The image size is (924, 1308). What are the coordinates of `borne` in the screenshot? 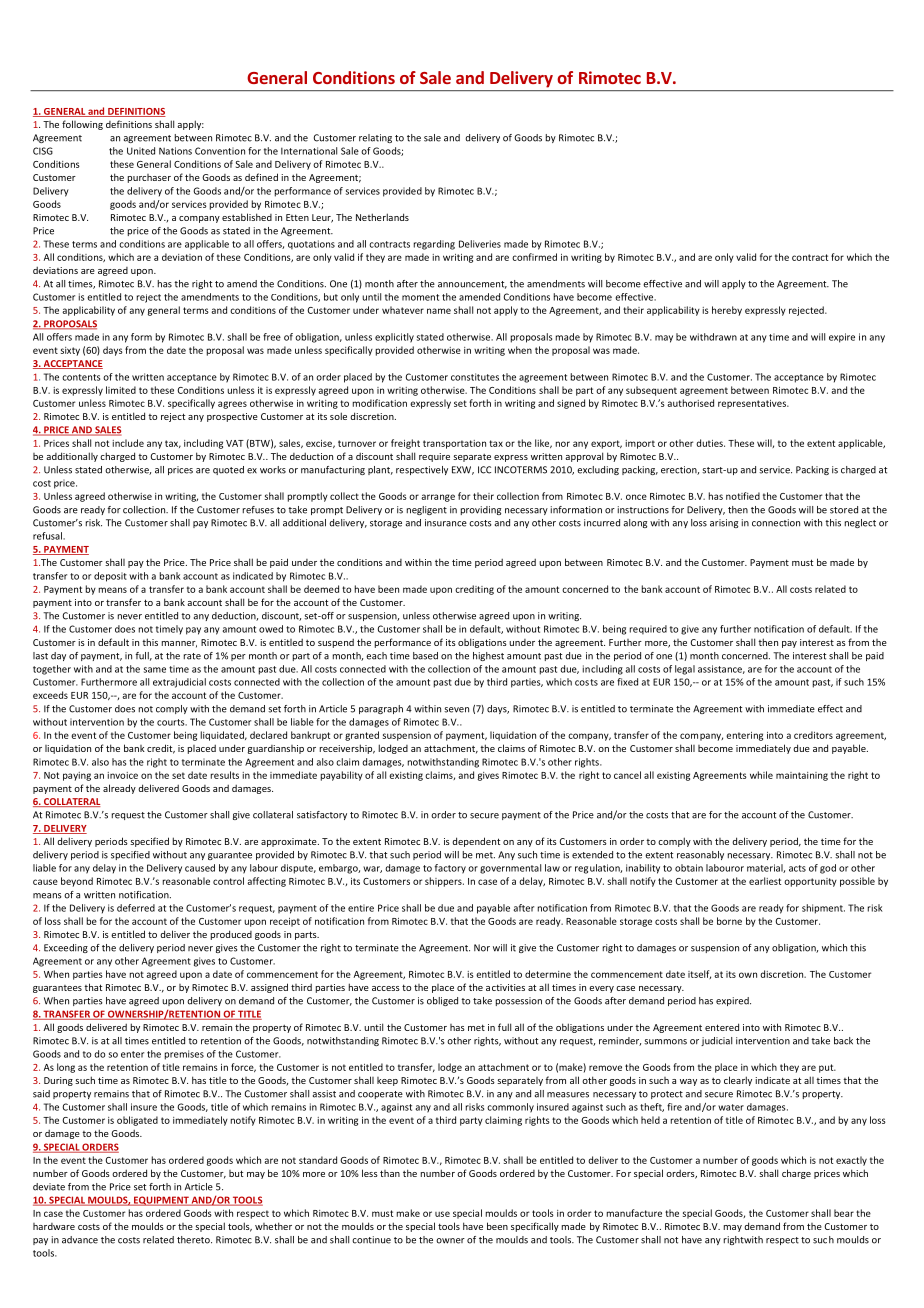 It's located at (729, 921).
